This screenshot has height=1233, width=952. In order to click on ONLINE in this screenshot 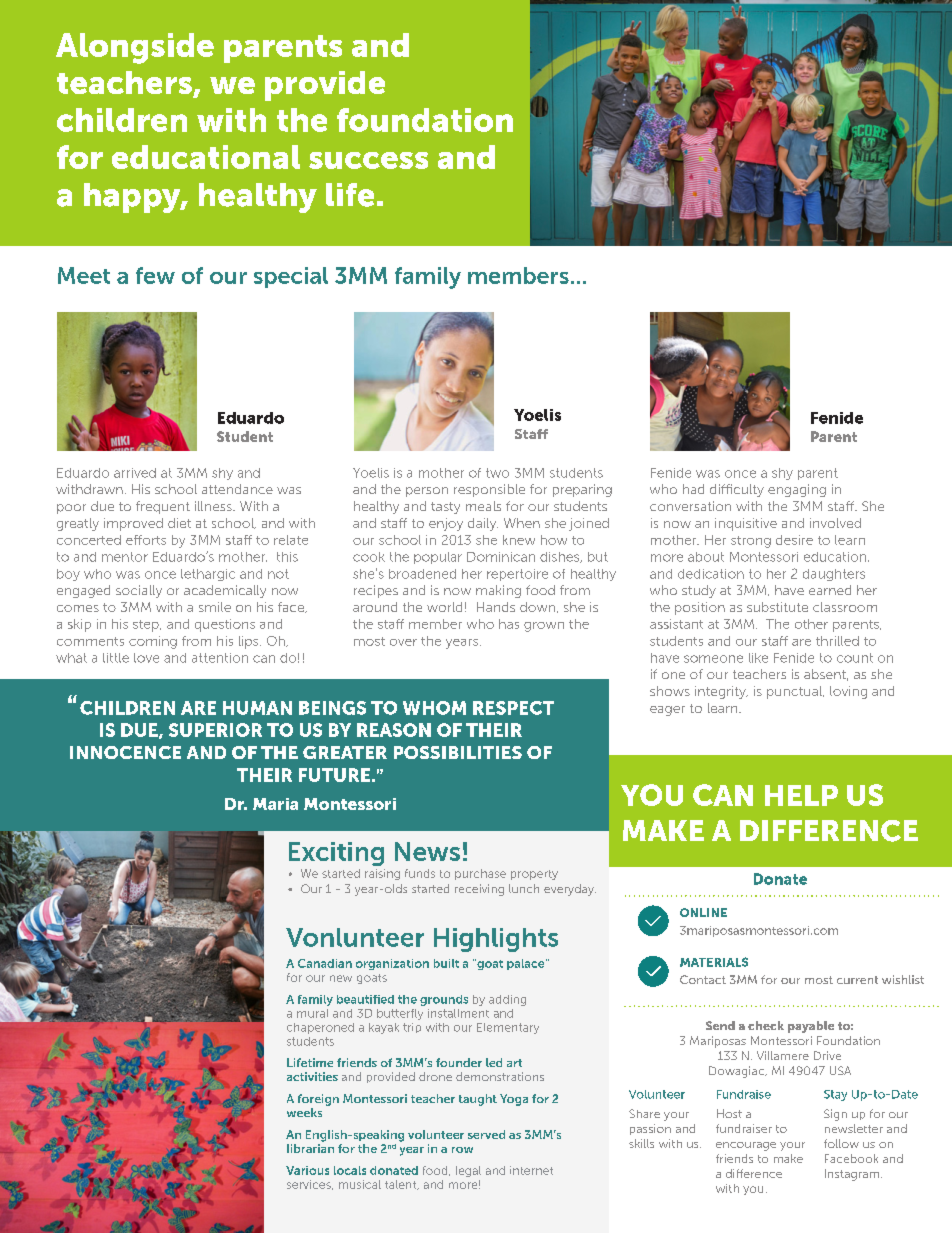, I will do `click(703, 912)`.
